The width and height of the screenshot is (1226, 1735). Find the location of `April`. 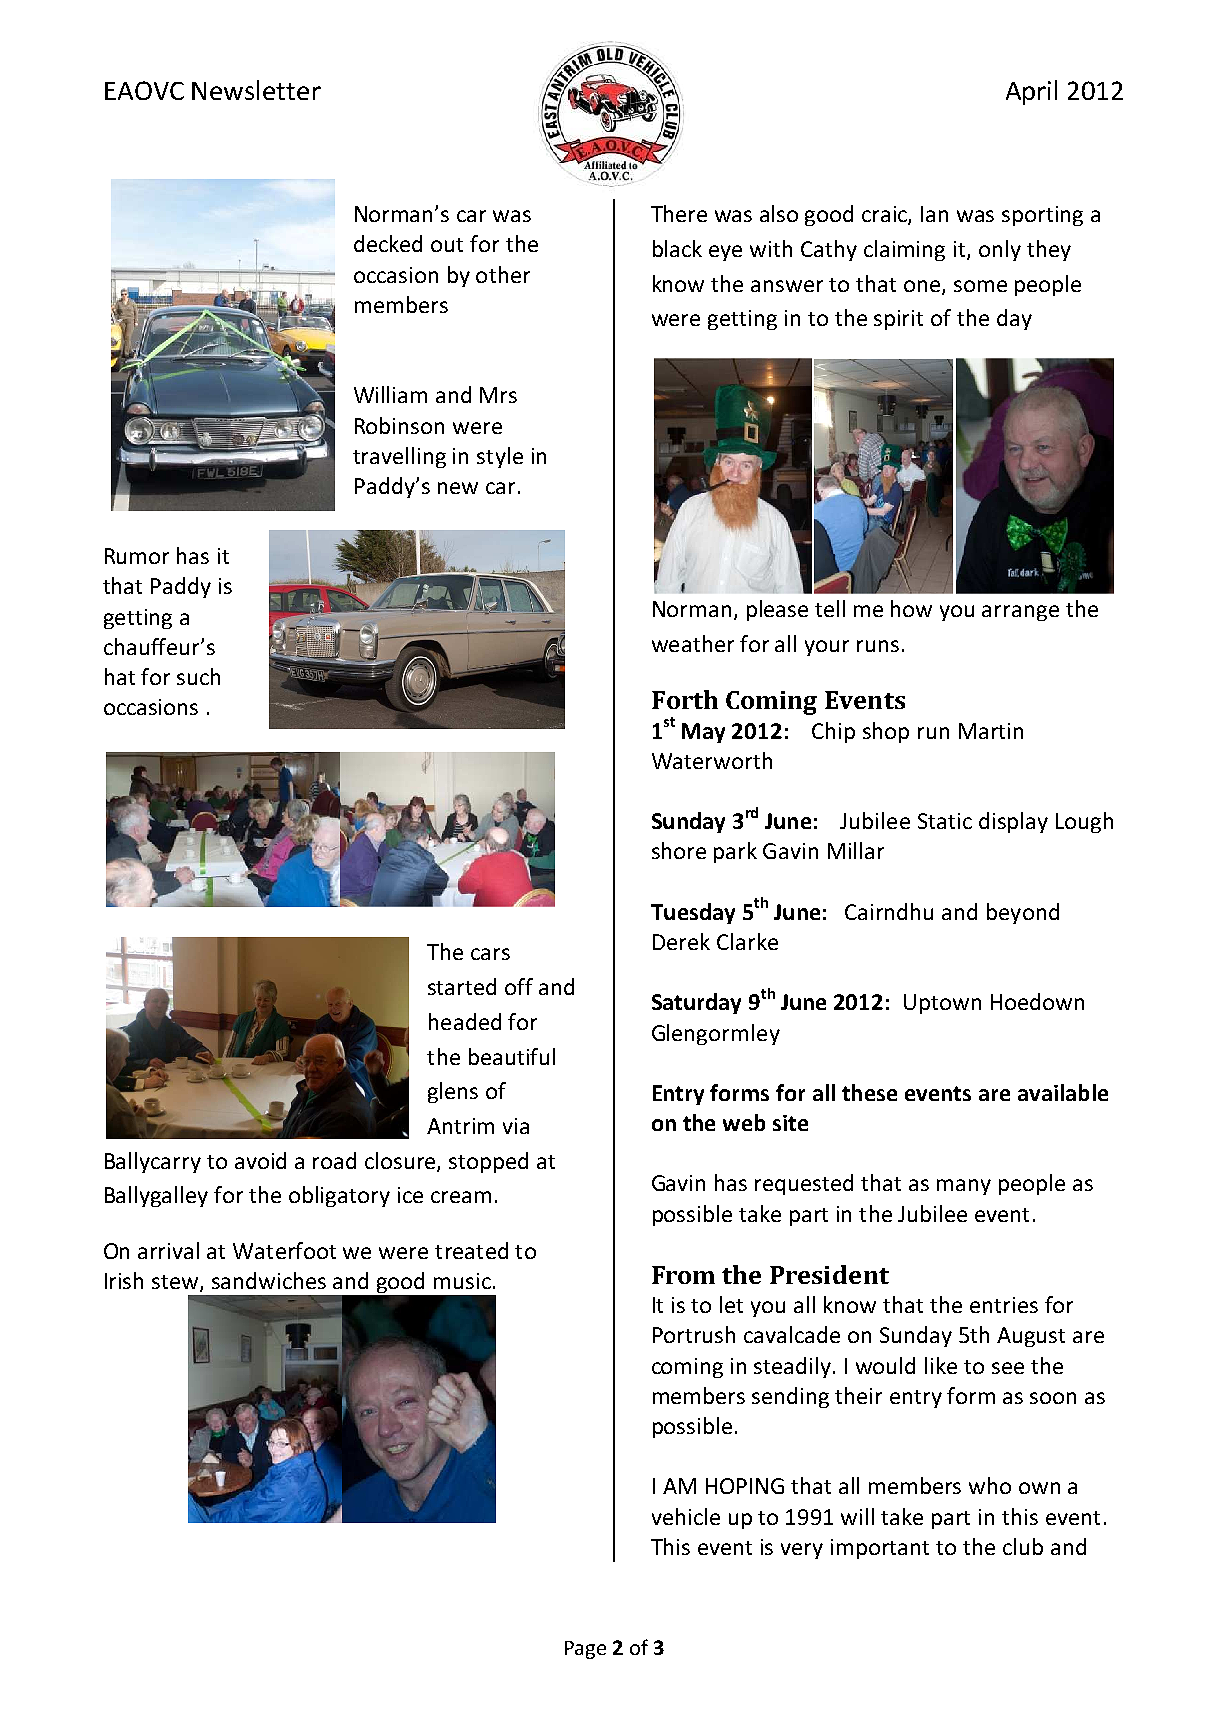

April is located at coordinates (1031, 92).
